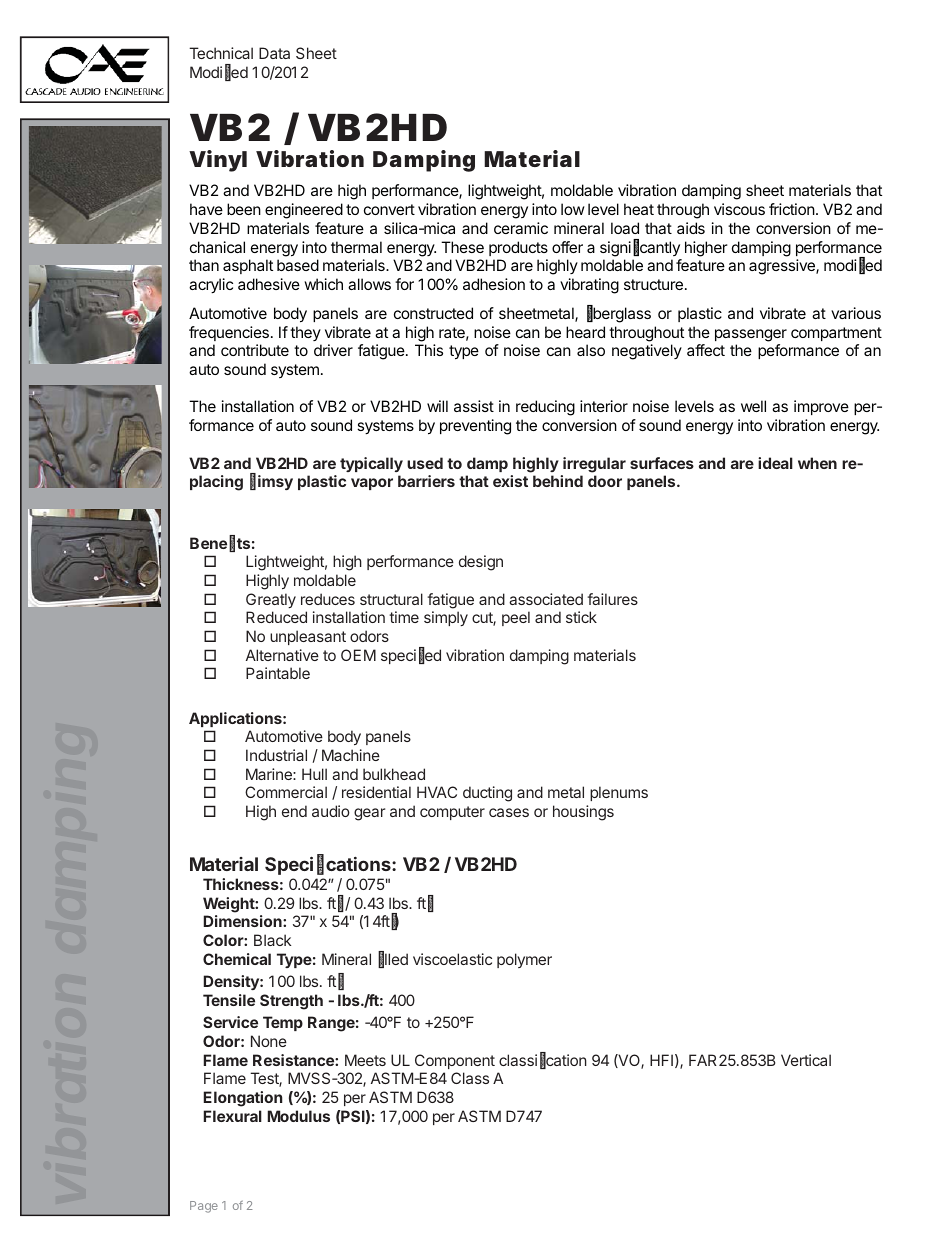  Describe the element at coordinates (524, 960) in the screenshot. I see `polymer` at that location.
